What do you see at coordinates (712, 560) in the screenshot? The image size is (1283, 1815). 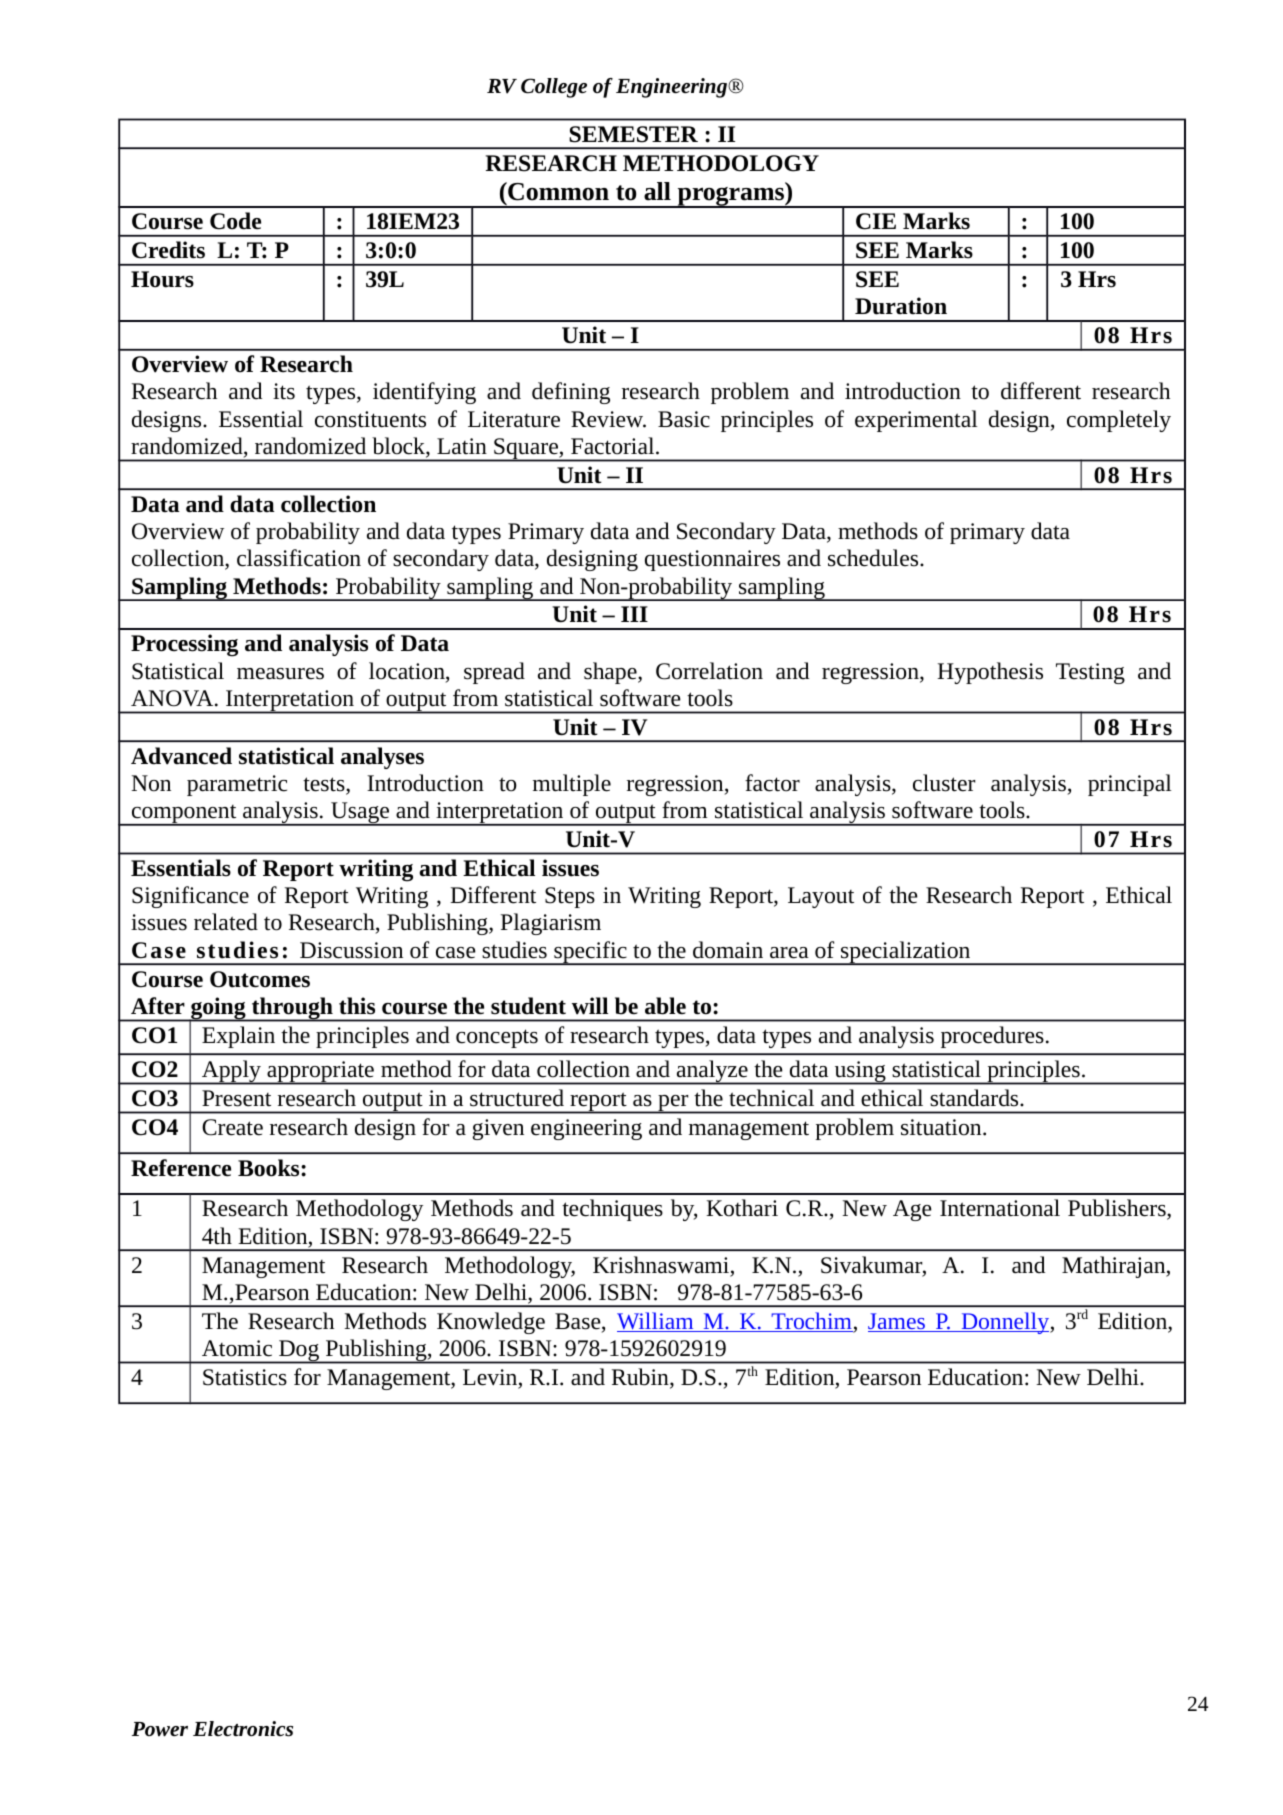 I see `questionnaires` at bounding box center [712, 560].
